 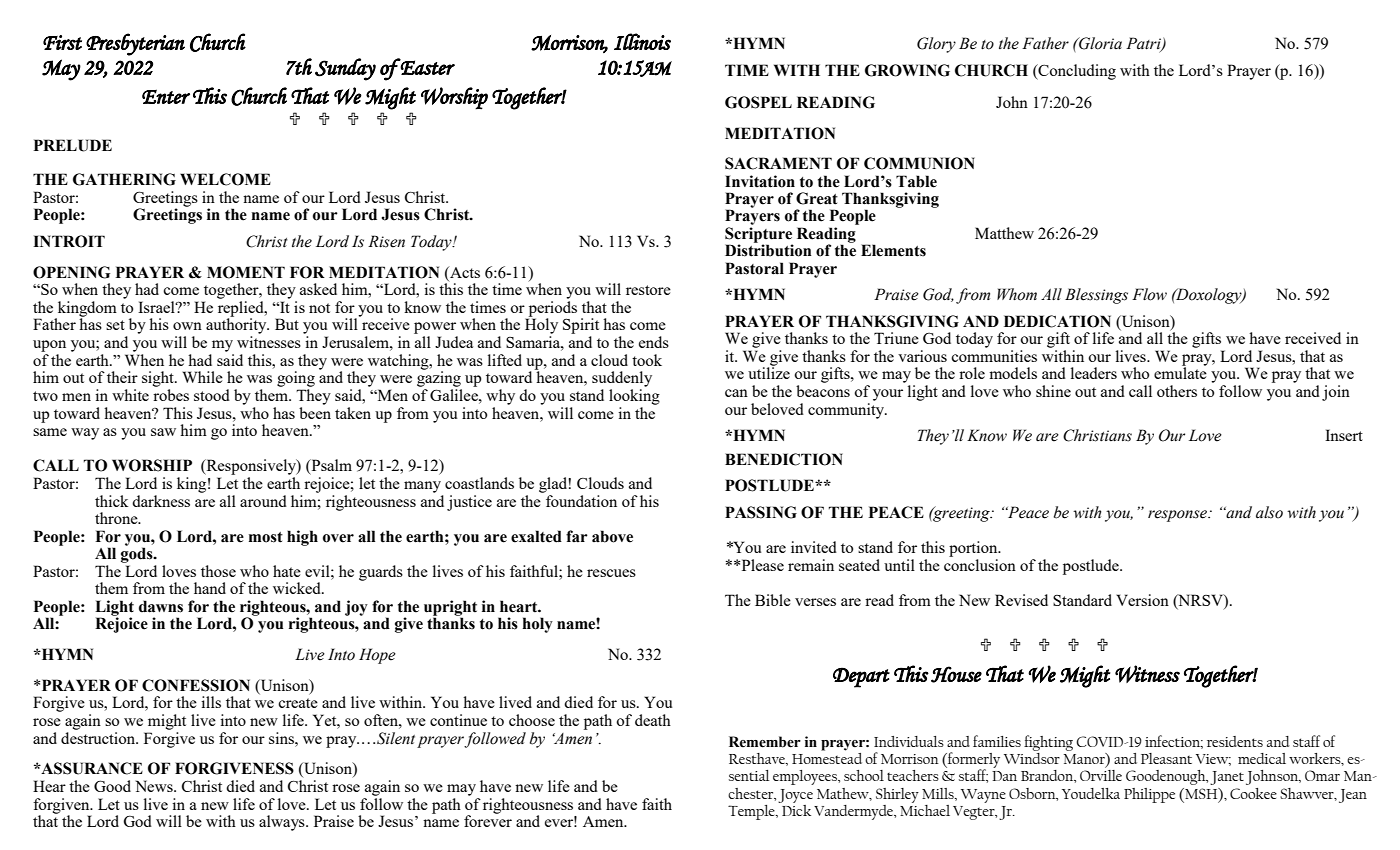 What do you see at coordinates (1179, 516) in the screenshot?
I see `response` at bounding box center [1179, 516].
